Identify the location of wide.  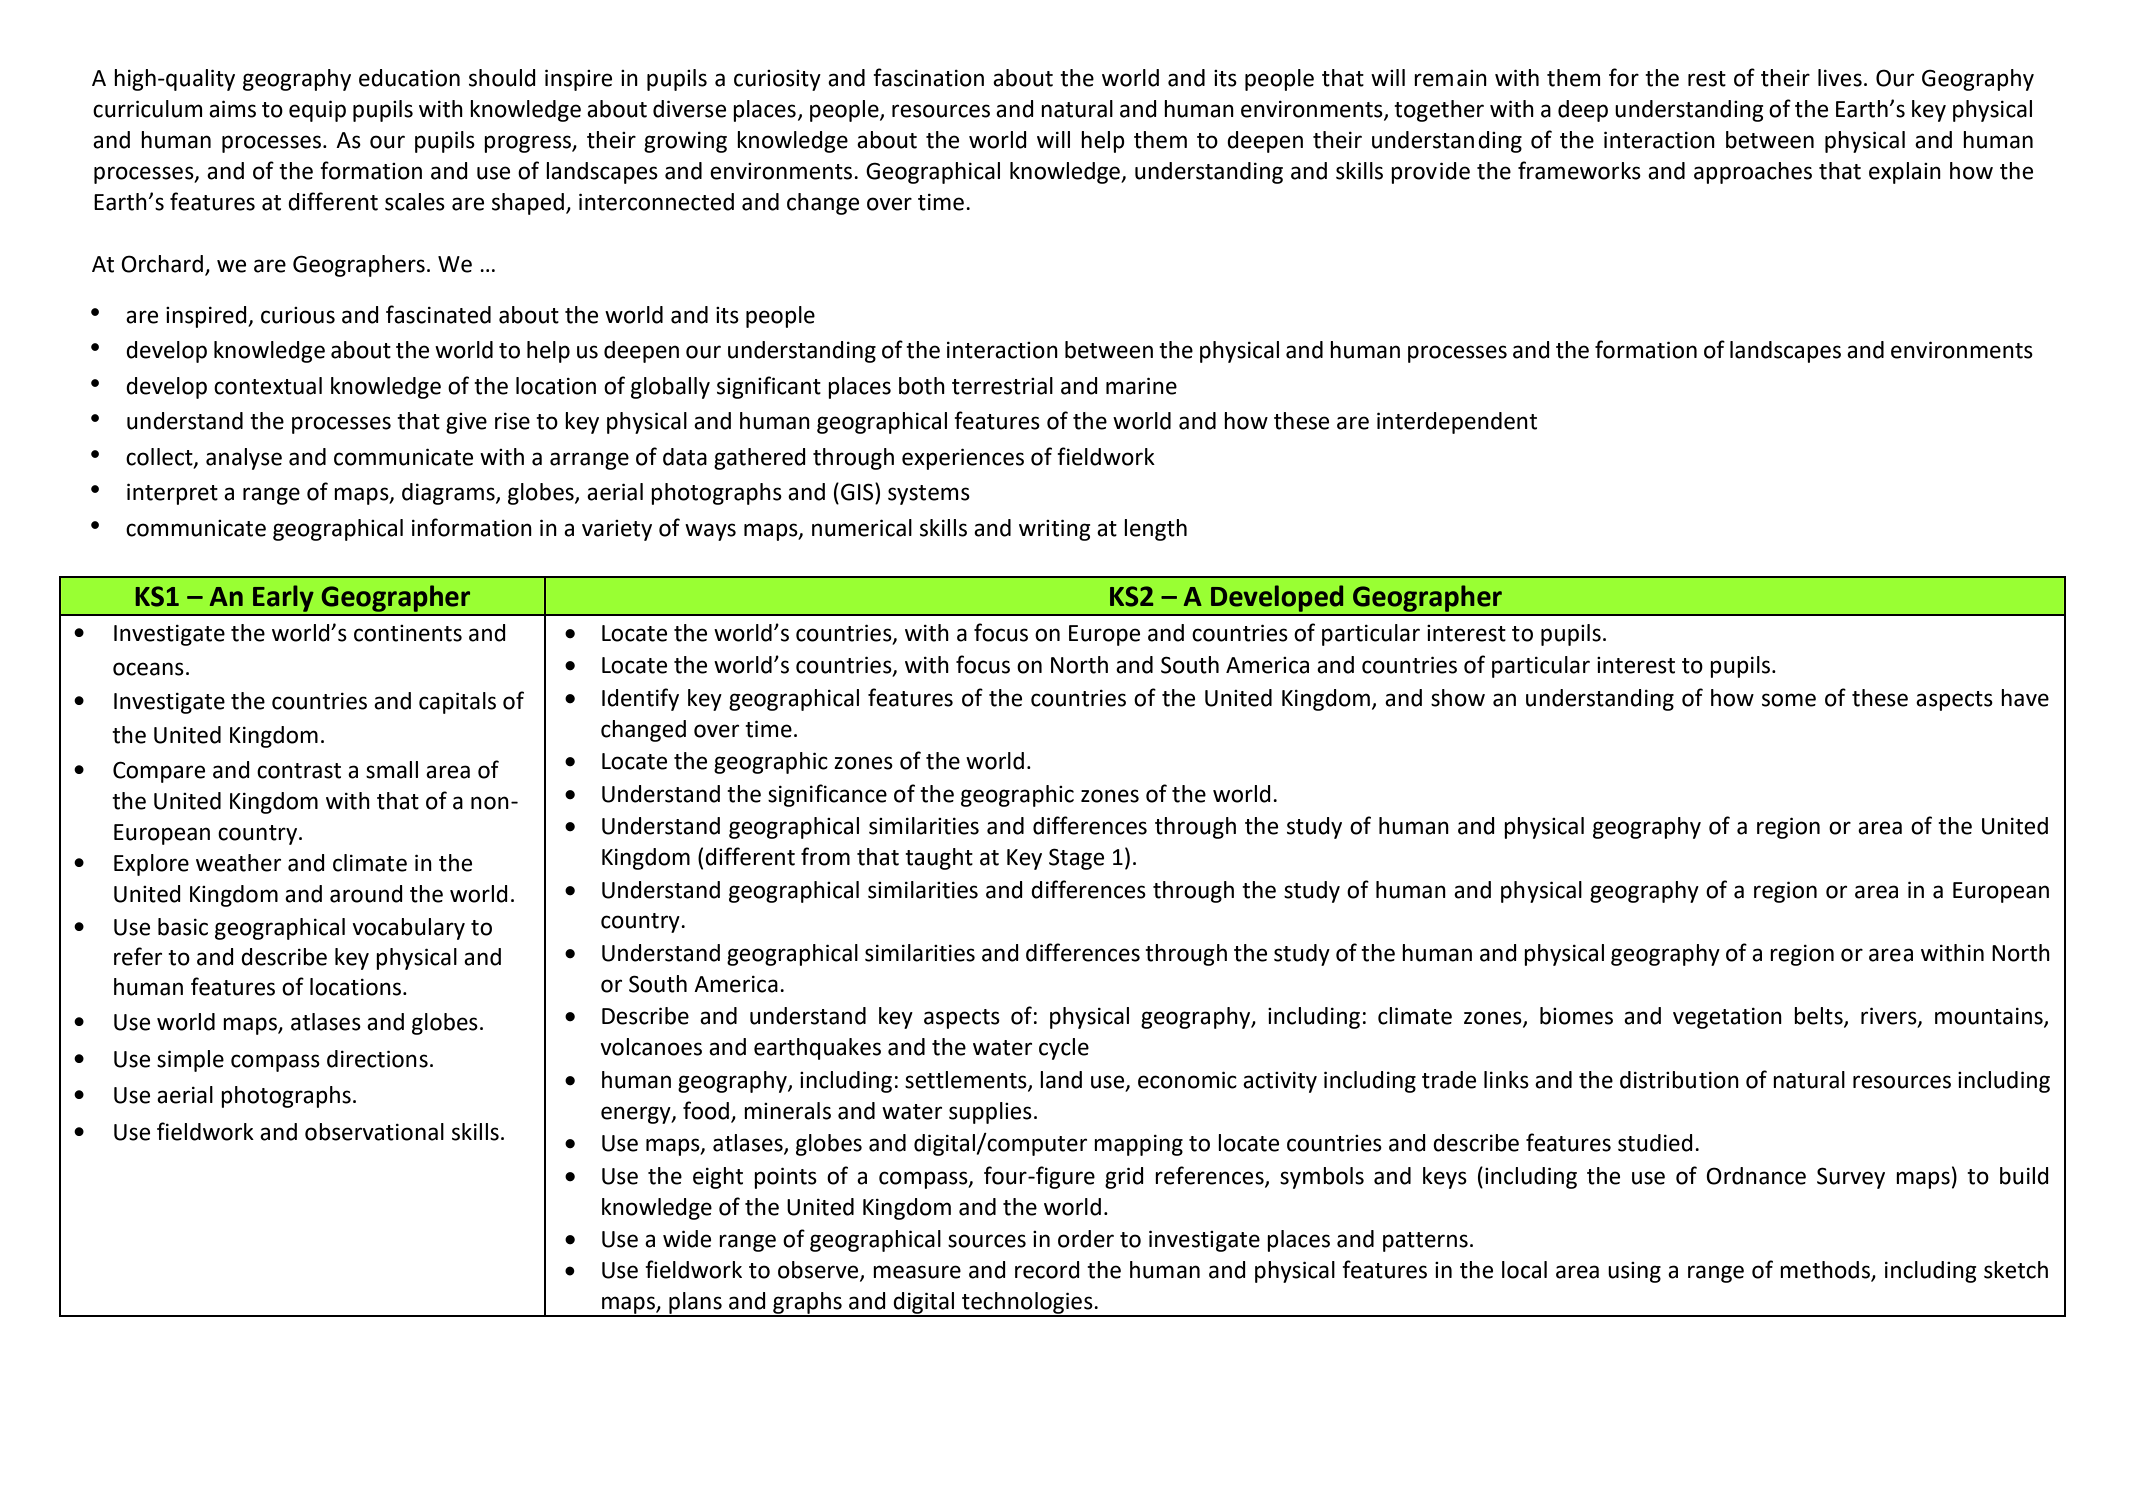
(687, 1239).
